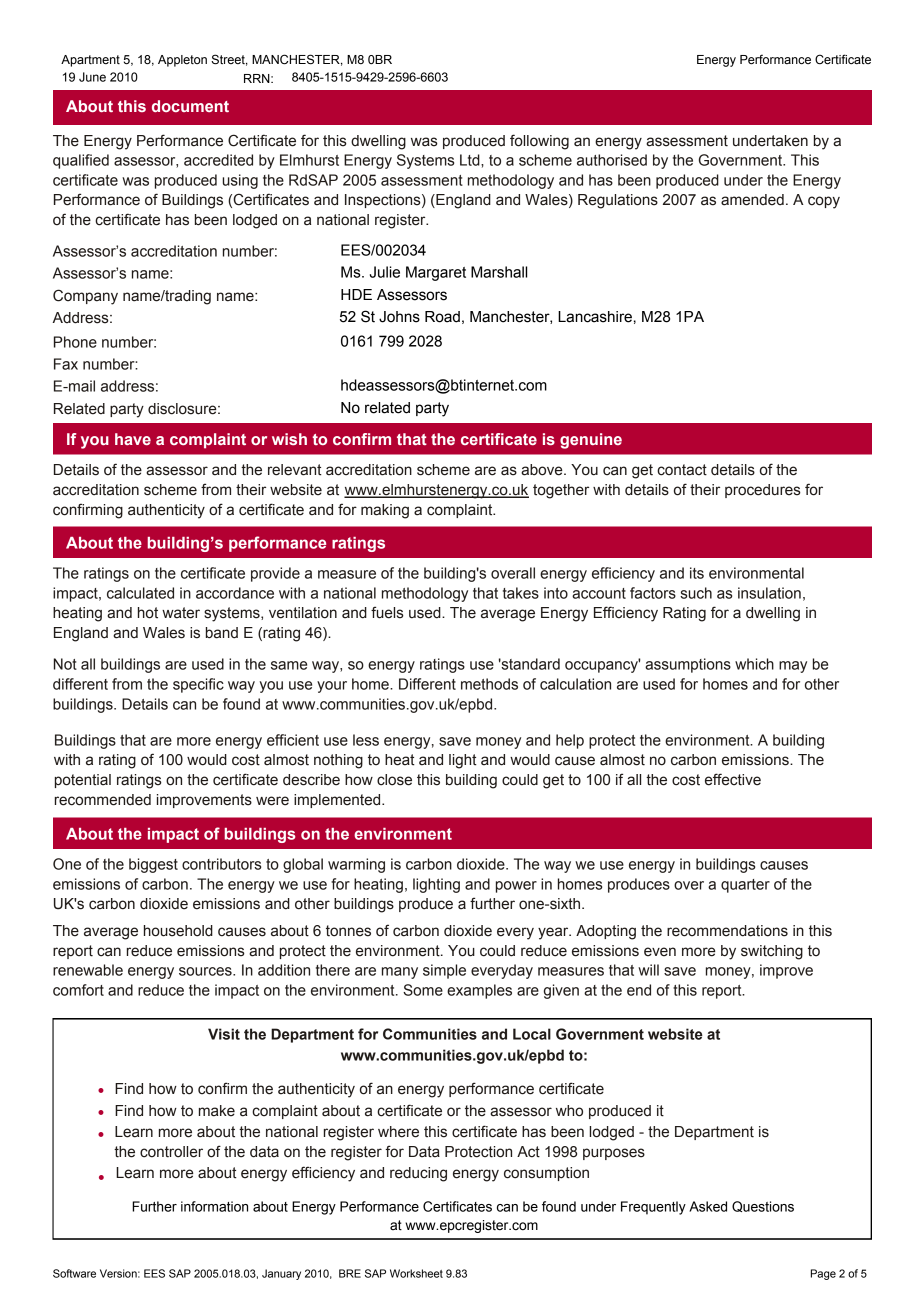  What do you see at coordinates (471, 160) in the page?
I see `Ltd` at bounding box center [471, 160].
